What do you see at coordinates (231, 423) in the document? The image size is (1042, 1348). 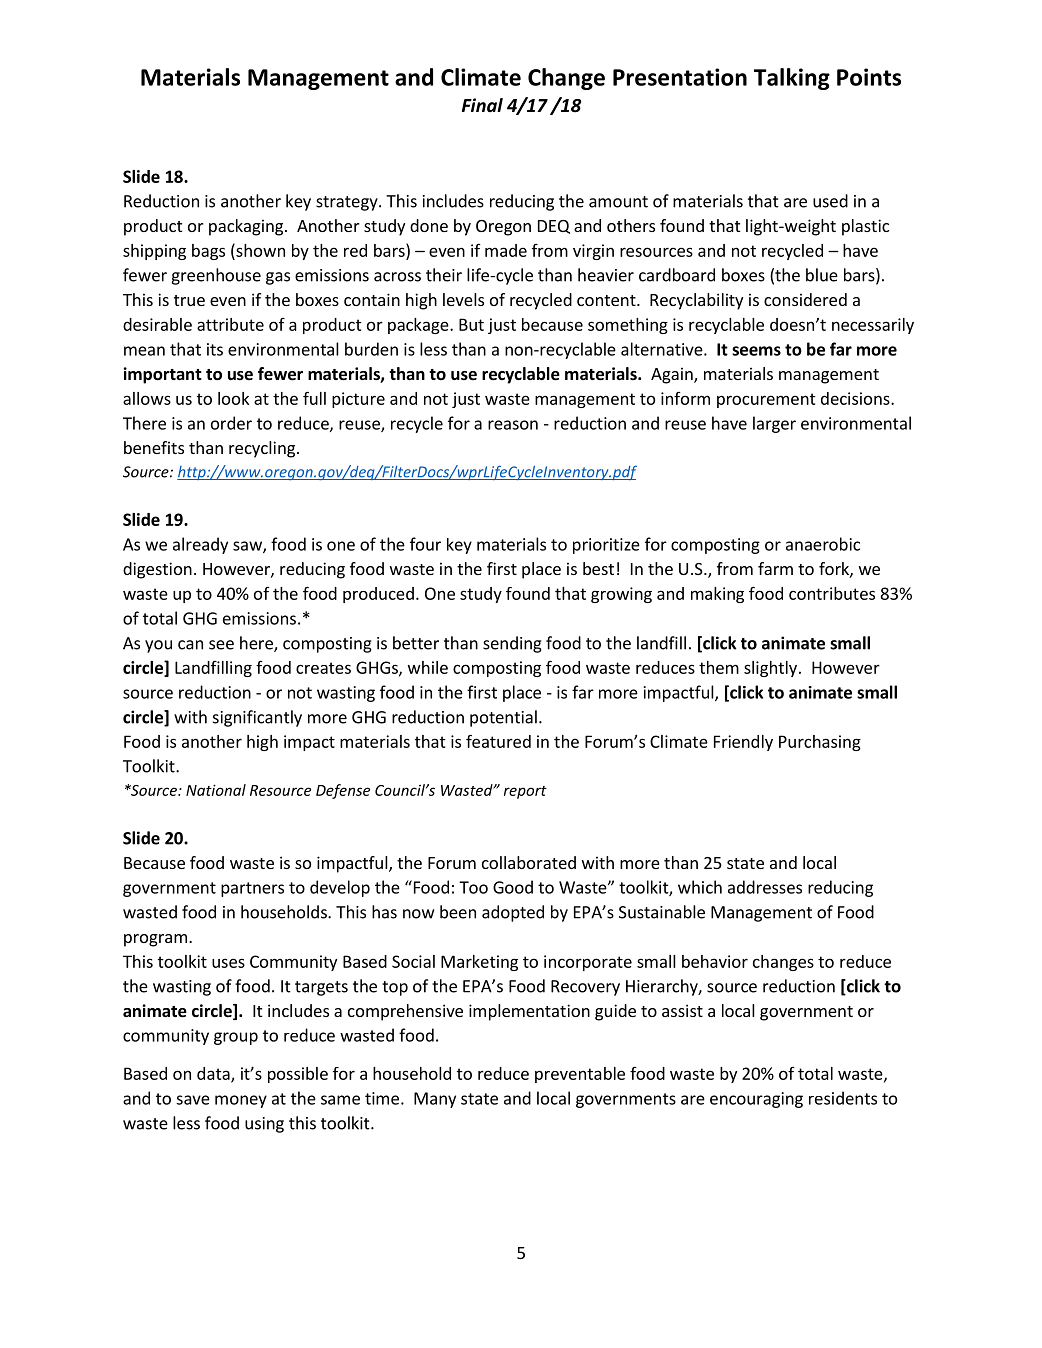 I see `order` at bounding box center [231, 423].
